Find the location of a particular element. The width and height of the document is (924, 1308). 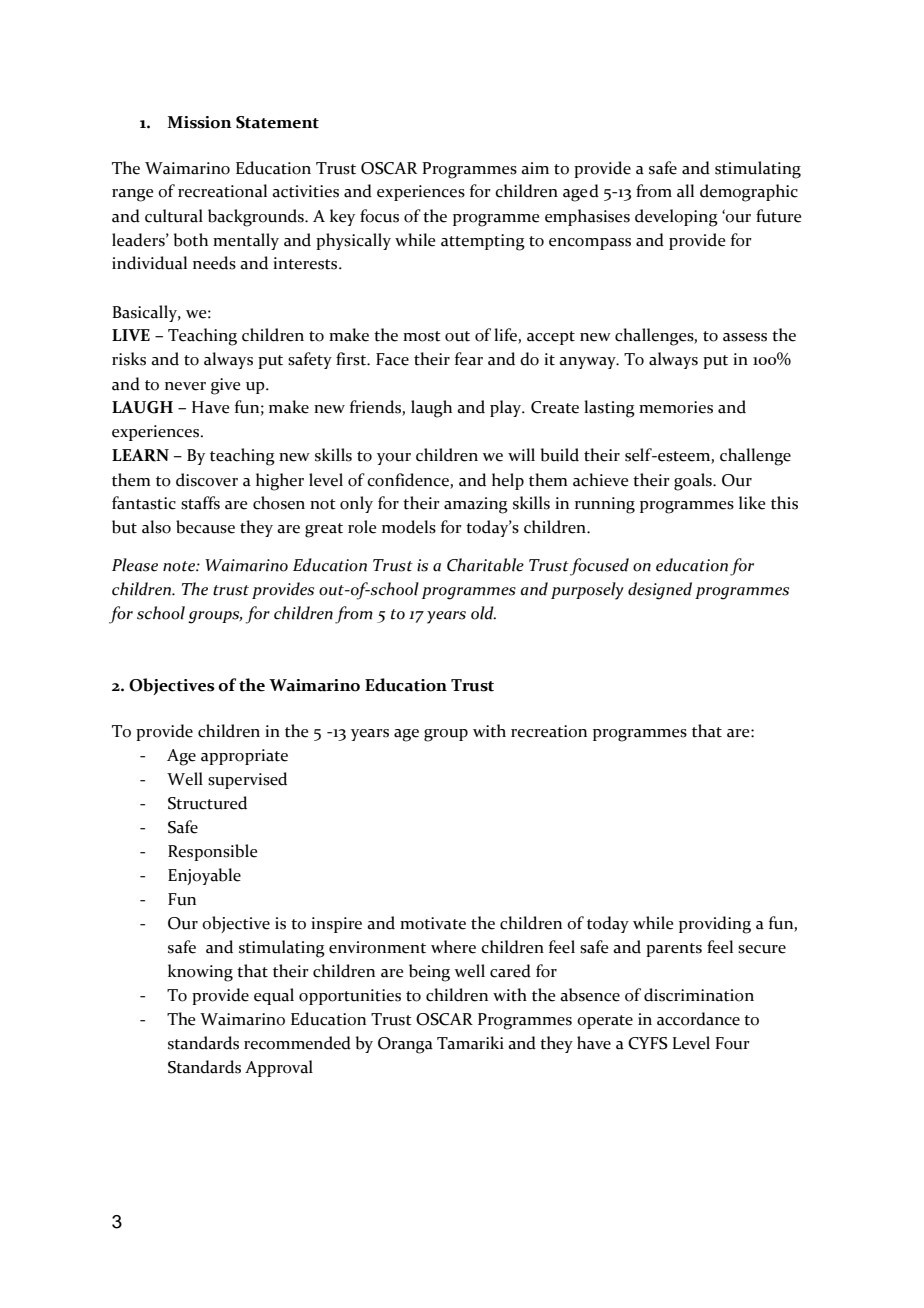

providing is located at coordinates (715, 925).
